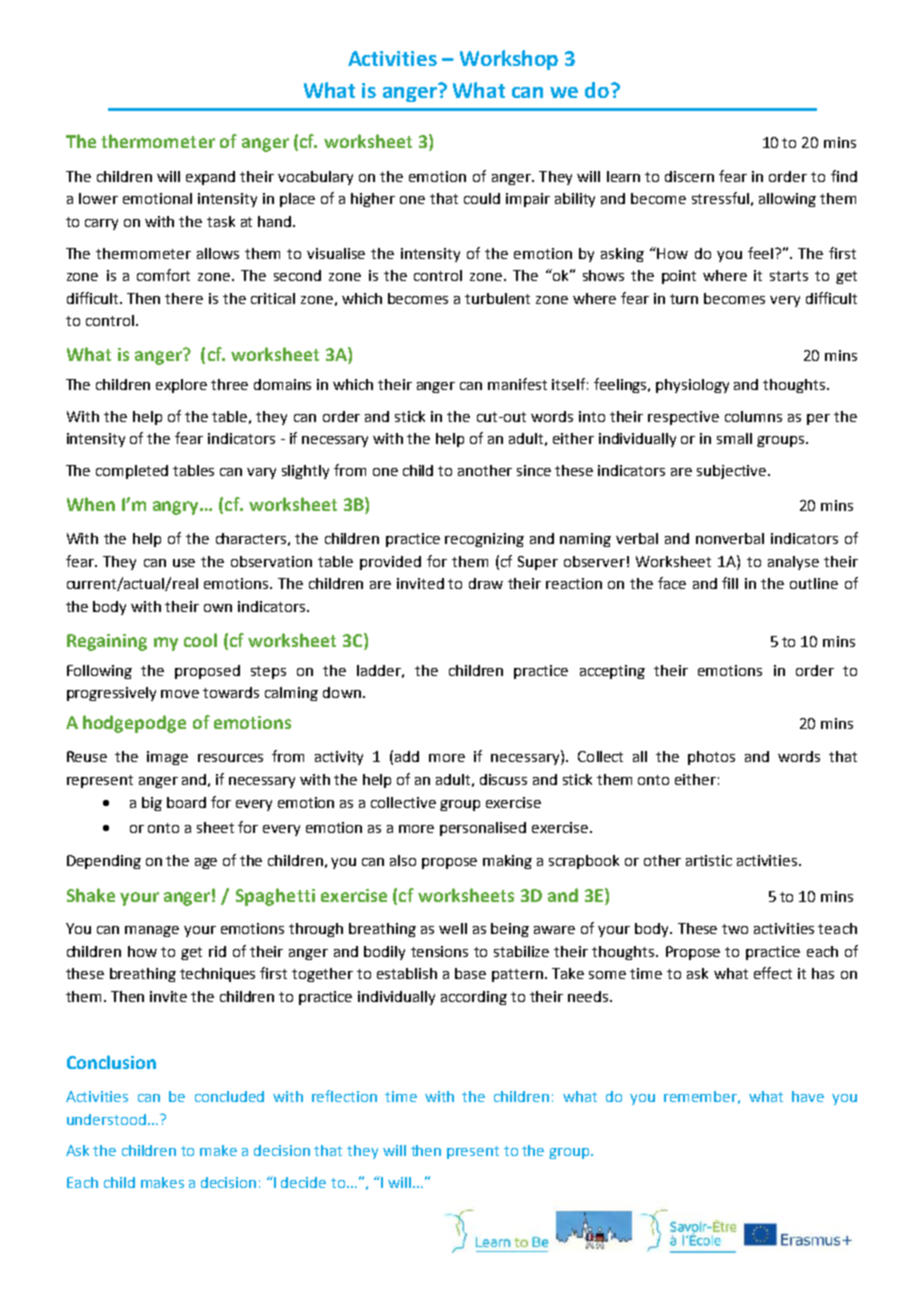  I want to click on reflection, so click(344, 1096).
